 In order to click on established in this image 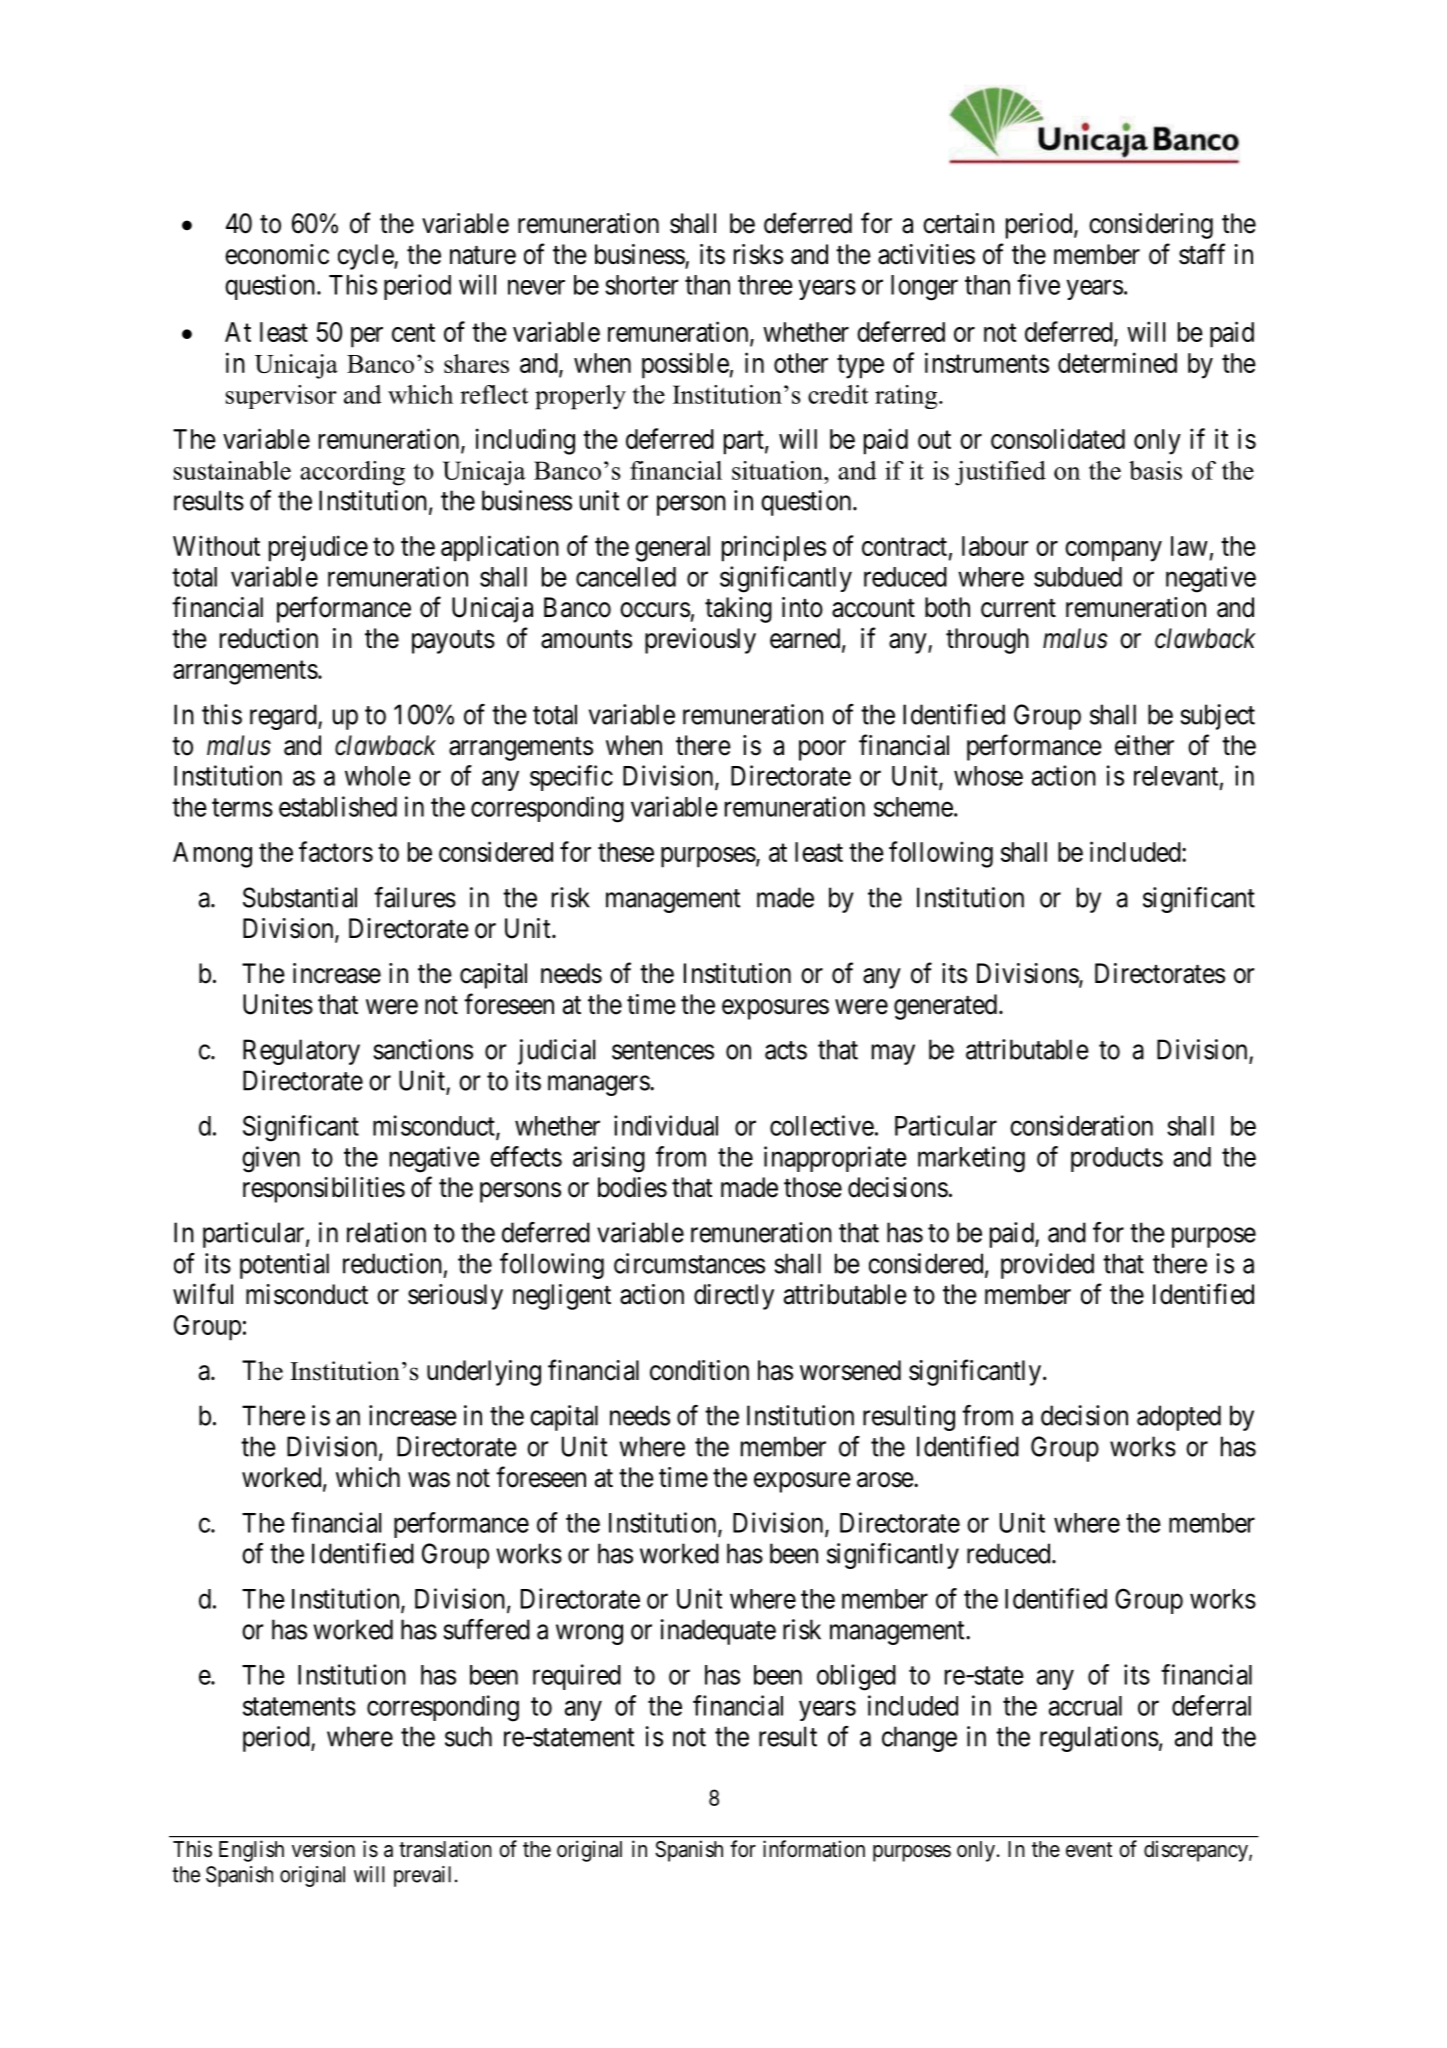, I will do `click(338, 806)`.
